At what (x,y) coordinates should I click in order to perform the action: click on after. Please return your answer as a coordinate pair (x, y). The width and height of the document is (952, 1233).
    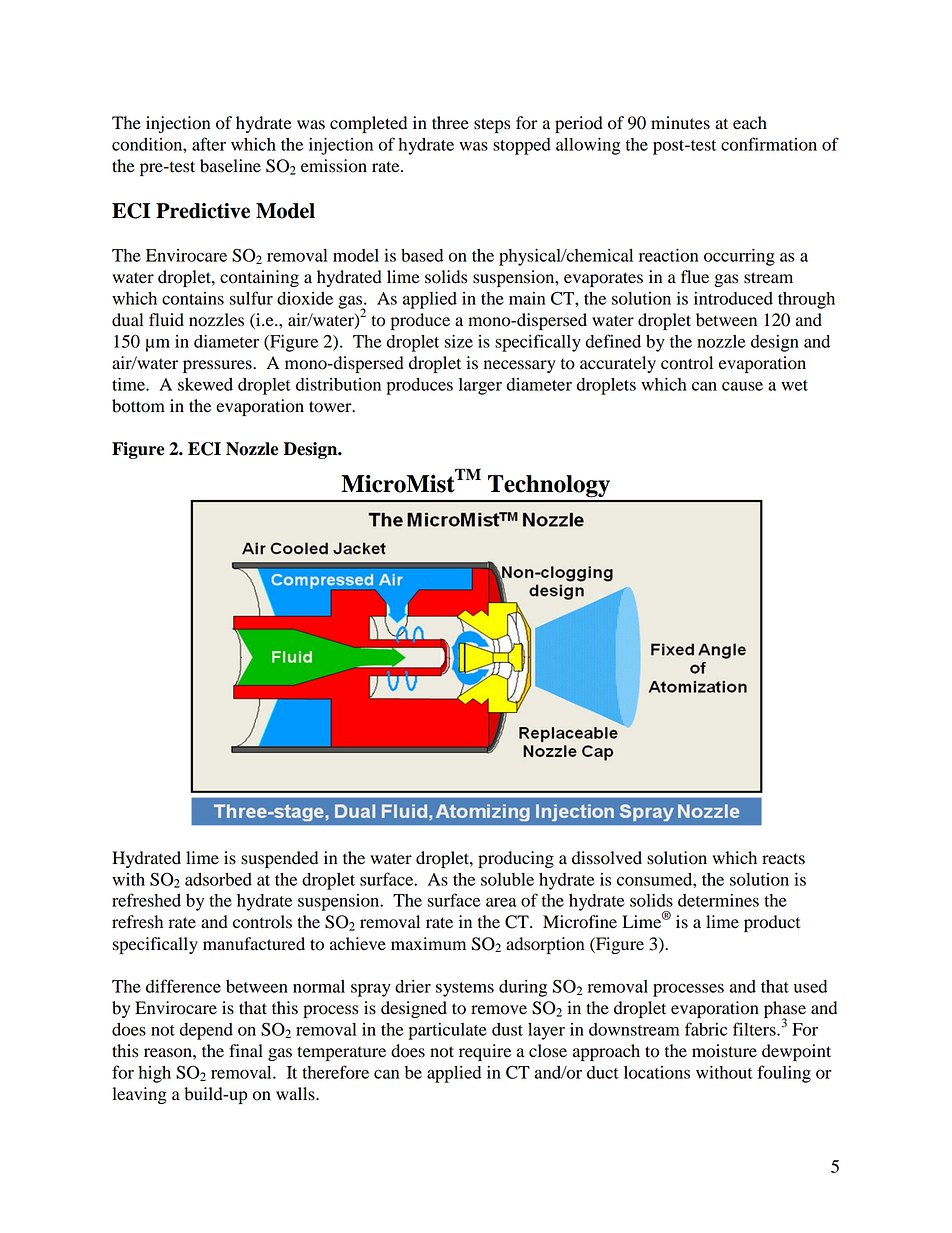
    Looking at the image, I should click on (209, 144).
